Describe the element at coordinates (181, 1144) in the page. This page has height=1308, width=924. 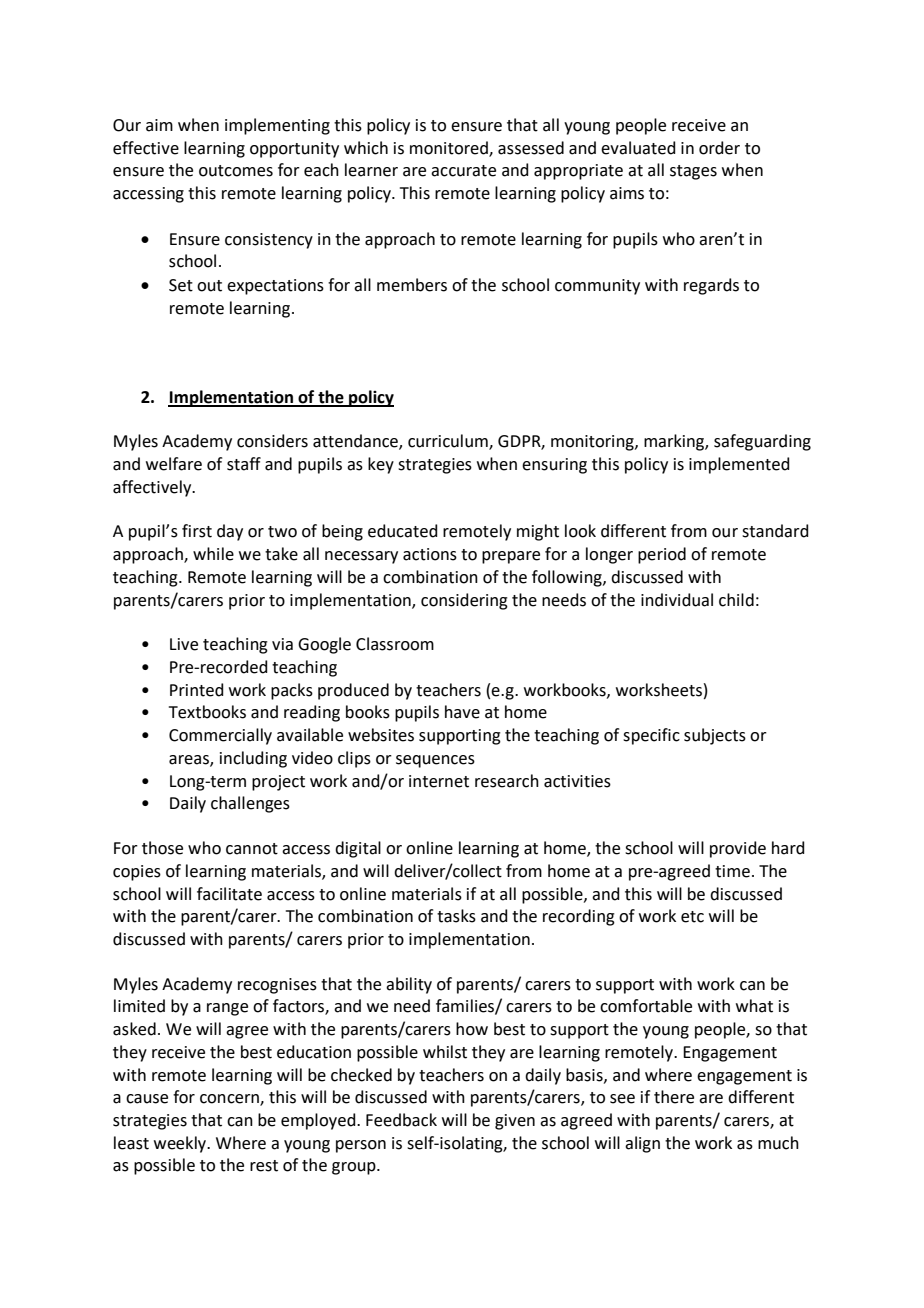
I see `weekly` at that location.
